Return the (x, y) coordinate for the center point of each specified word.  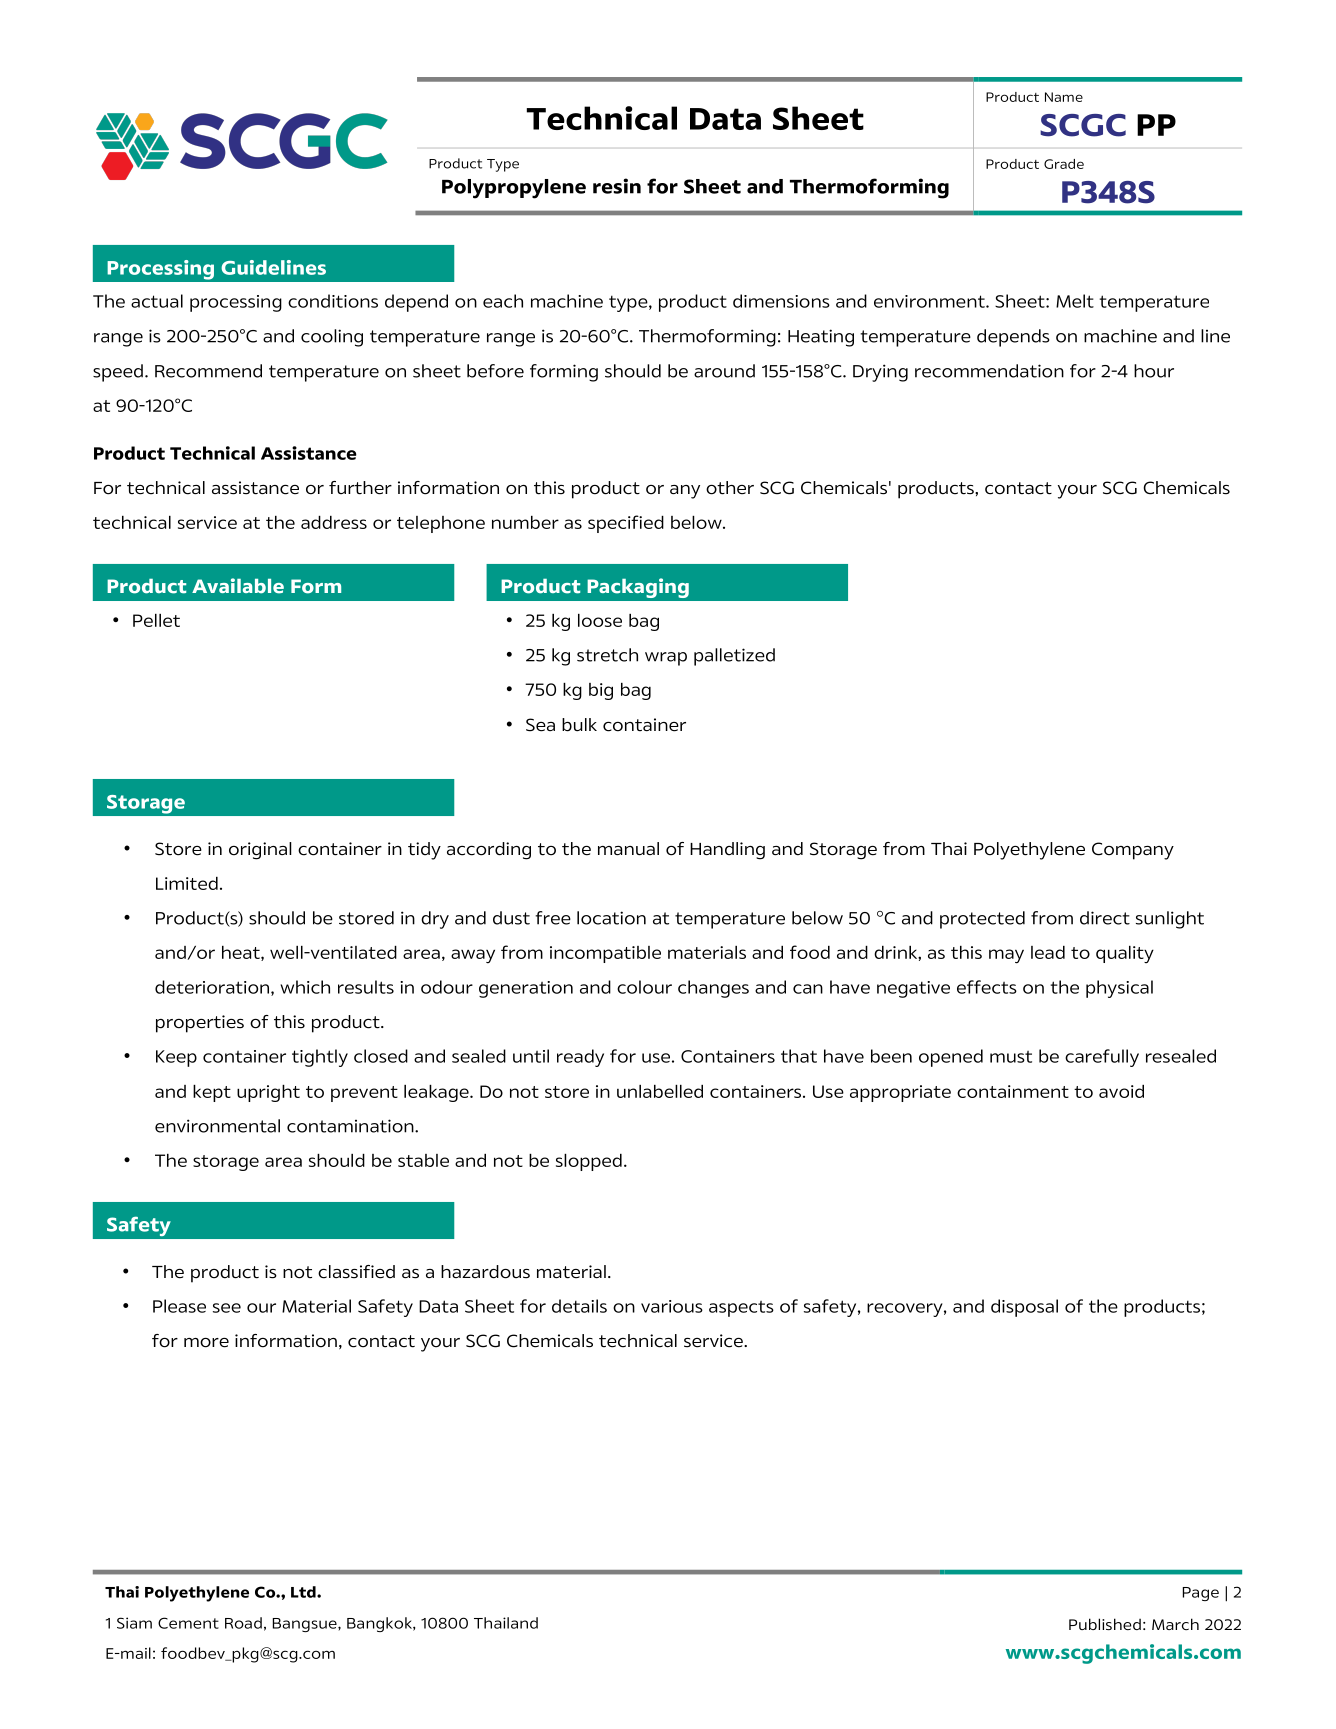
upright (268, 1093)
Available (238, 586)
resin (617, 186)
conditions (333, 301)
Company (1133, 851)
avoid (1121, 1091)
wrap (666, 659)
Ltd (304, 1592)
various (672, 1306)
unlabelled (660, 1091)
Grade (1064, 164)
